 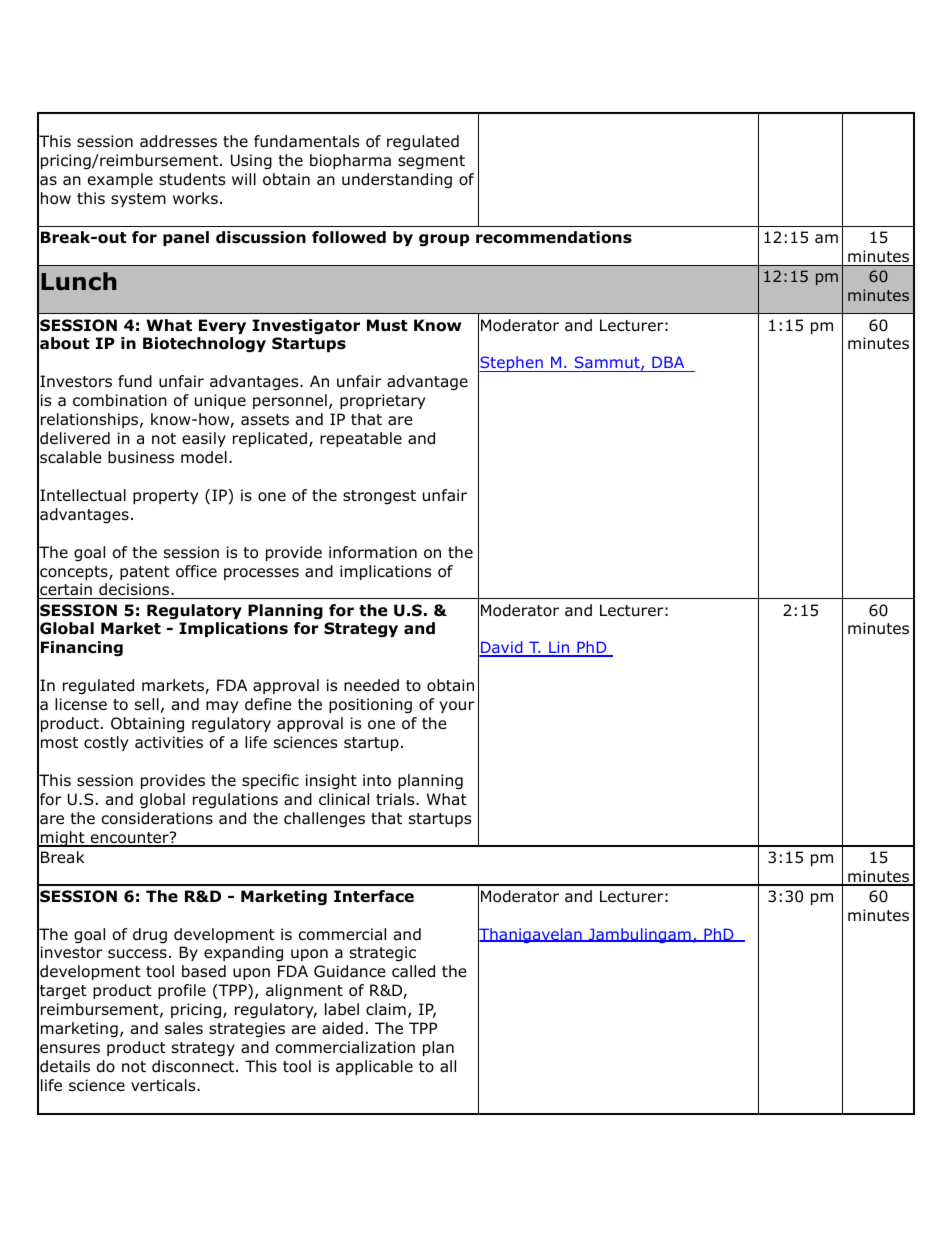 I want to click on example, so click(x=120, y=180).
